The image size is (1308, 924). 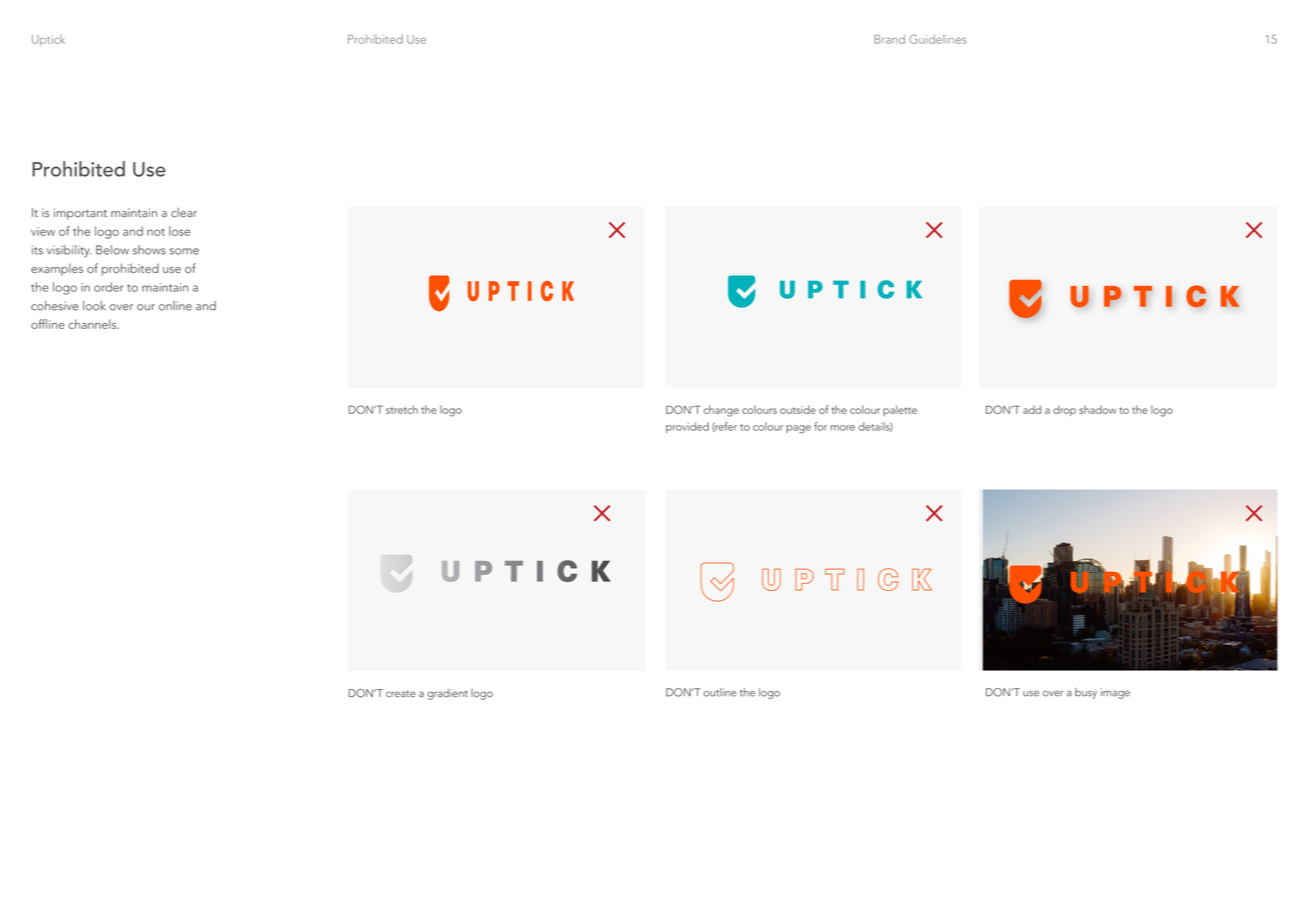 I want to click on lose, so click(x=180, y=231).
